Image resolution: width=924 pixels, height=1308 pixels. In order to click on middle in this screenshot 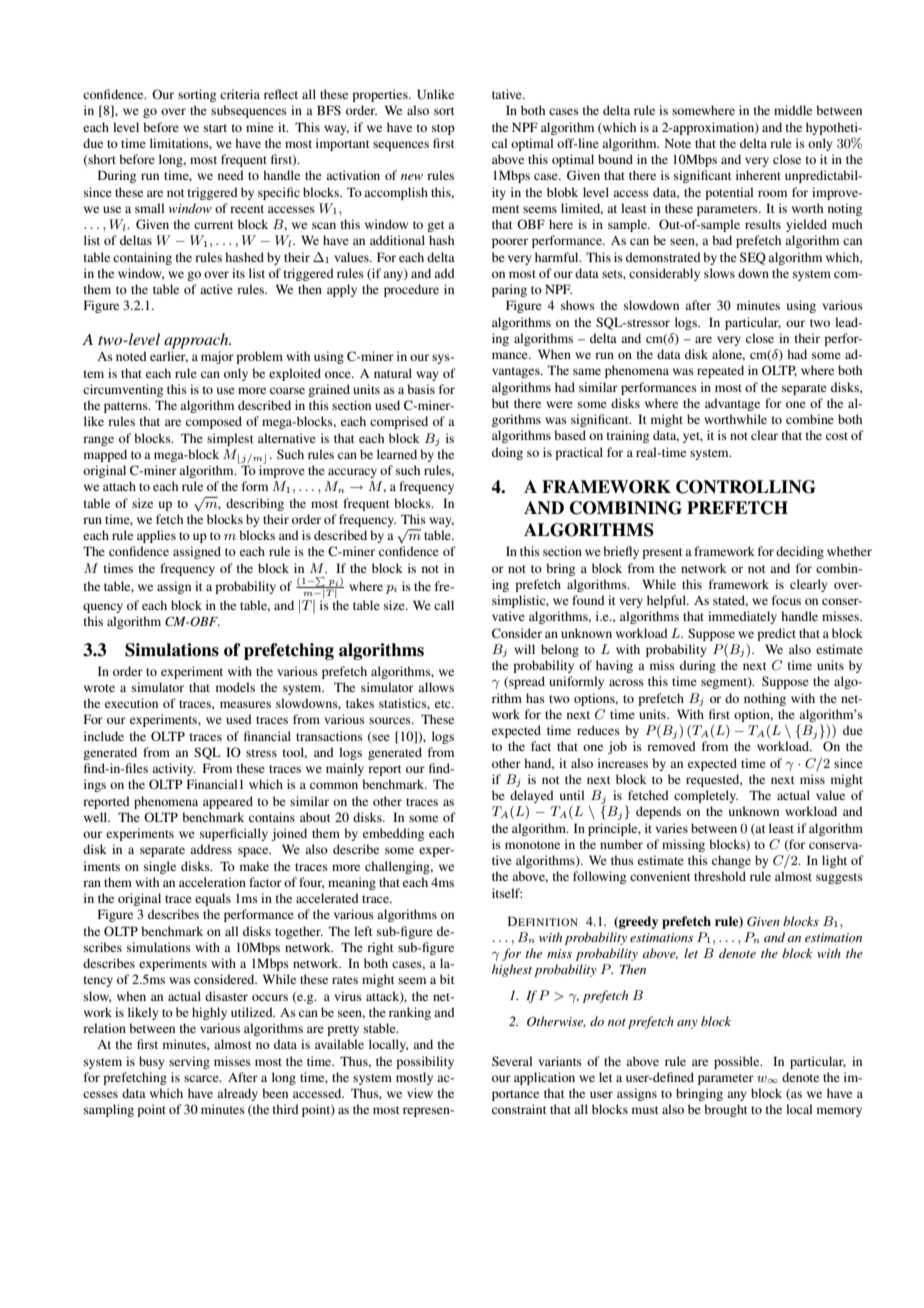, I will do `click(793, 110)`.
